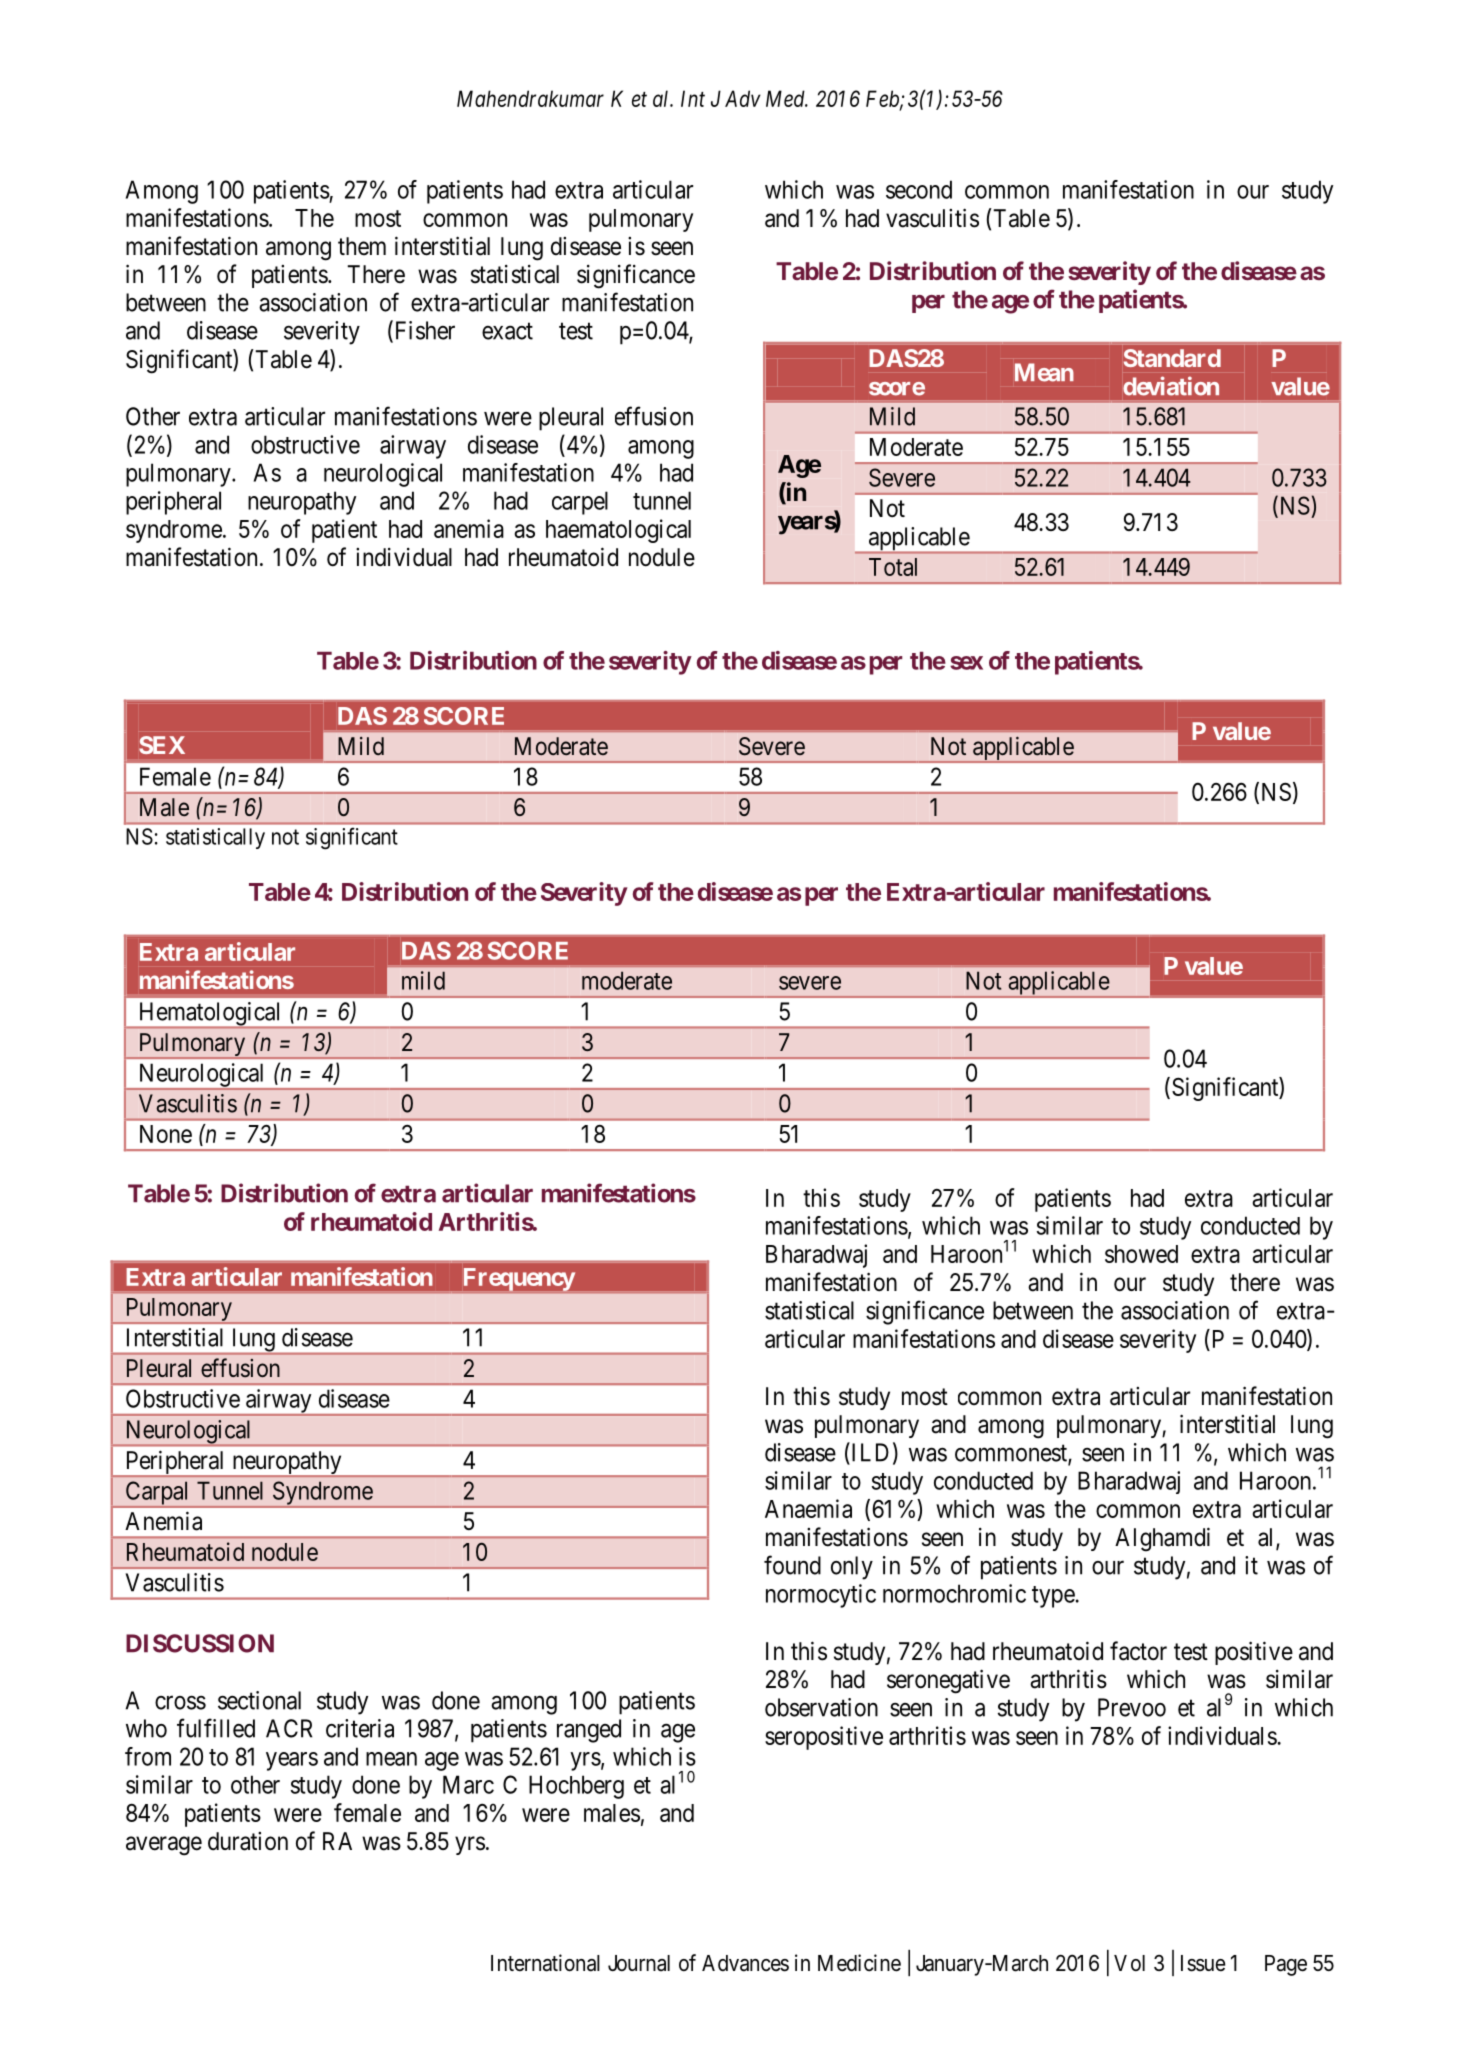 This document has width=1459, height=2063. I want to click on them, so click(362, 246).
